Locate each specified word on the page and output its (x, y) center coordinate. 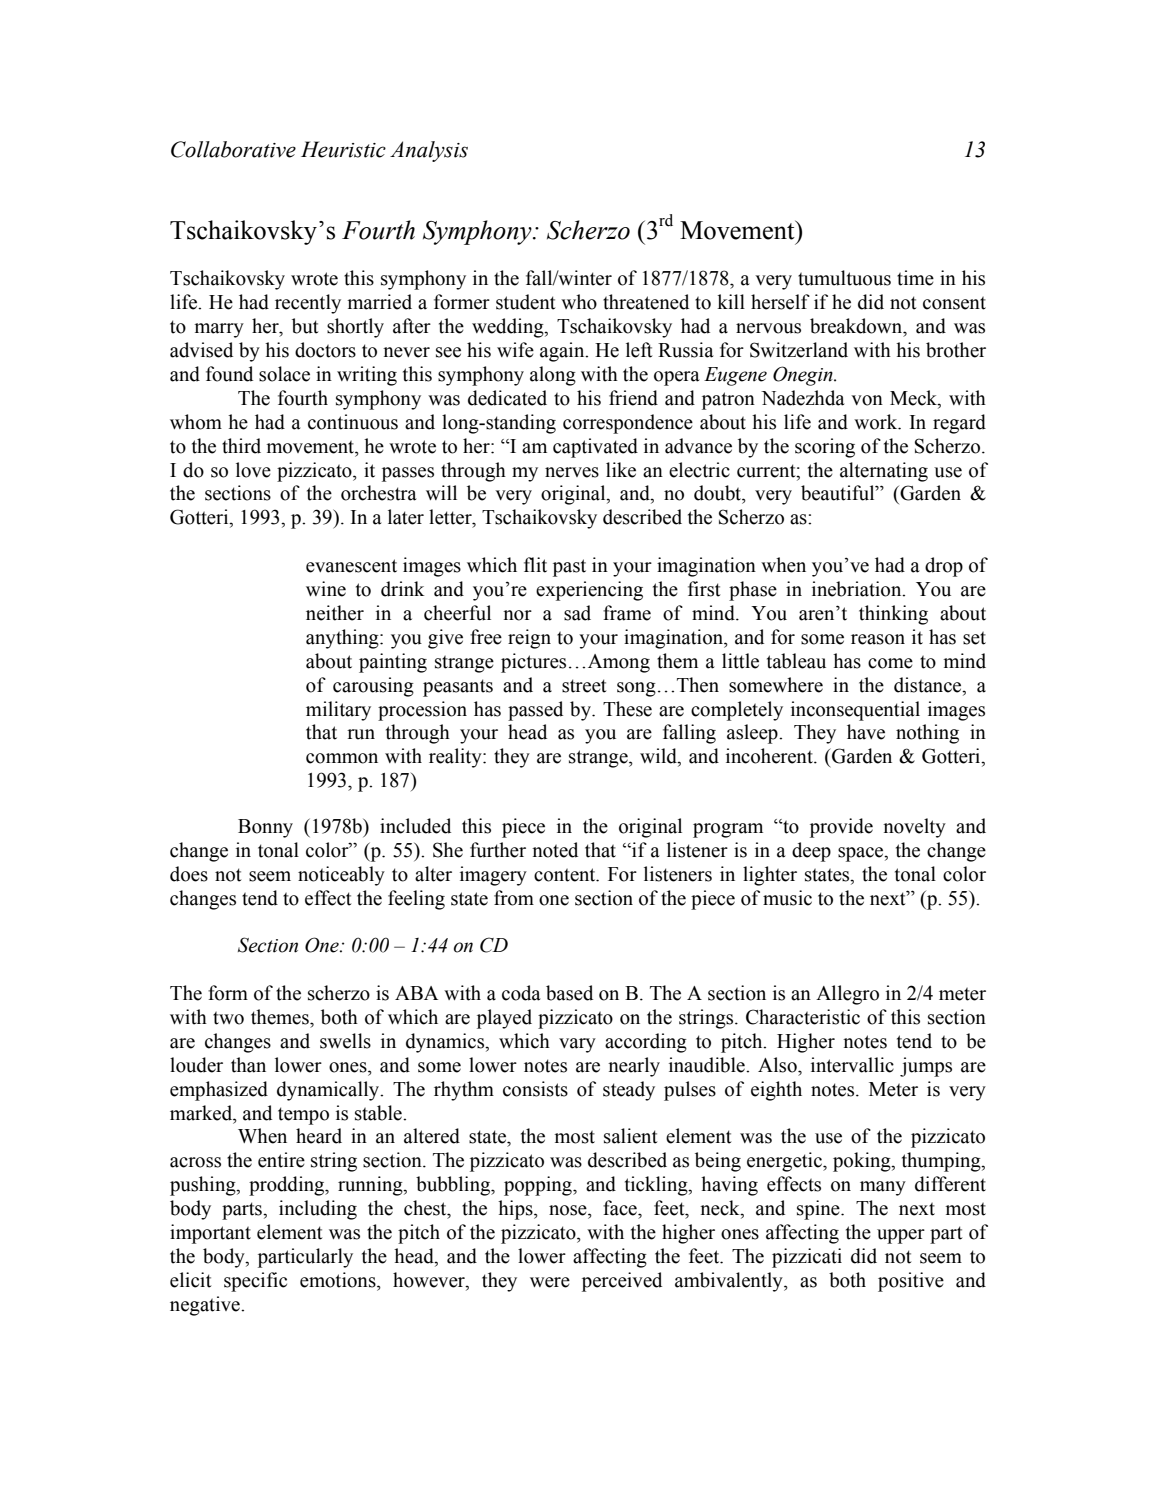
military (338, 711)
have (866, 732)
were (550, 1282)
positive (911, 1282)
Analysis (429, 151)
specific (255, 1282)
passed (535, 711)
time (915, 278)
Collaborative (233, 149)
